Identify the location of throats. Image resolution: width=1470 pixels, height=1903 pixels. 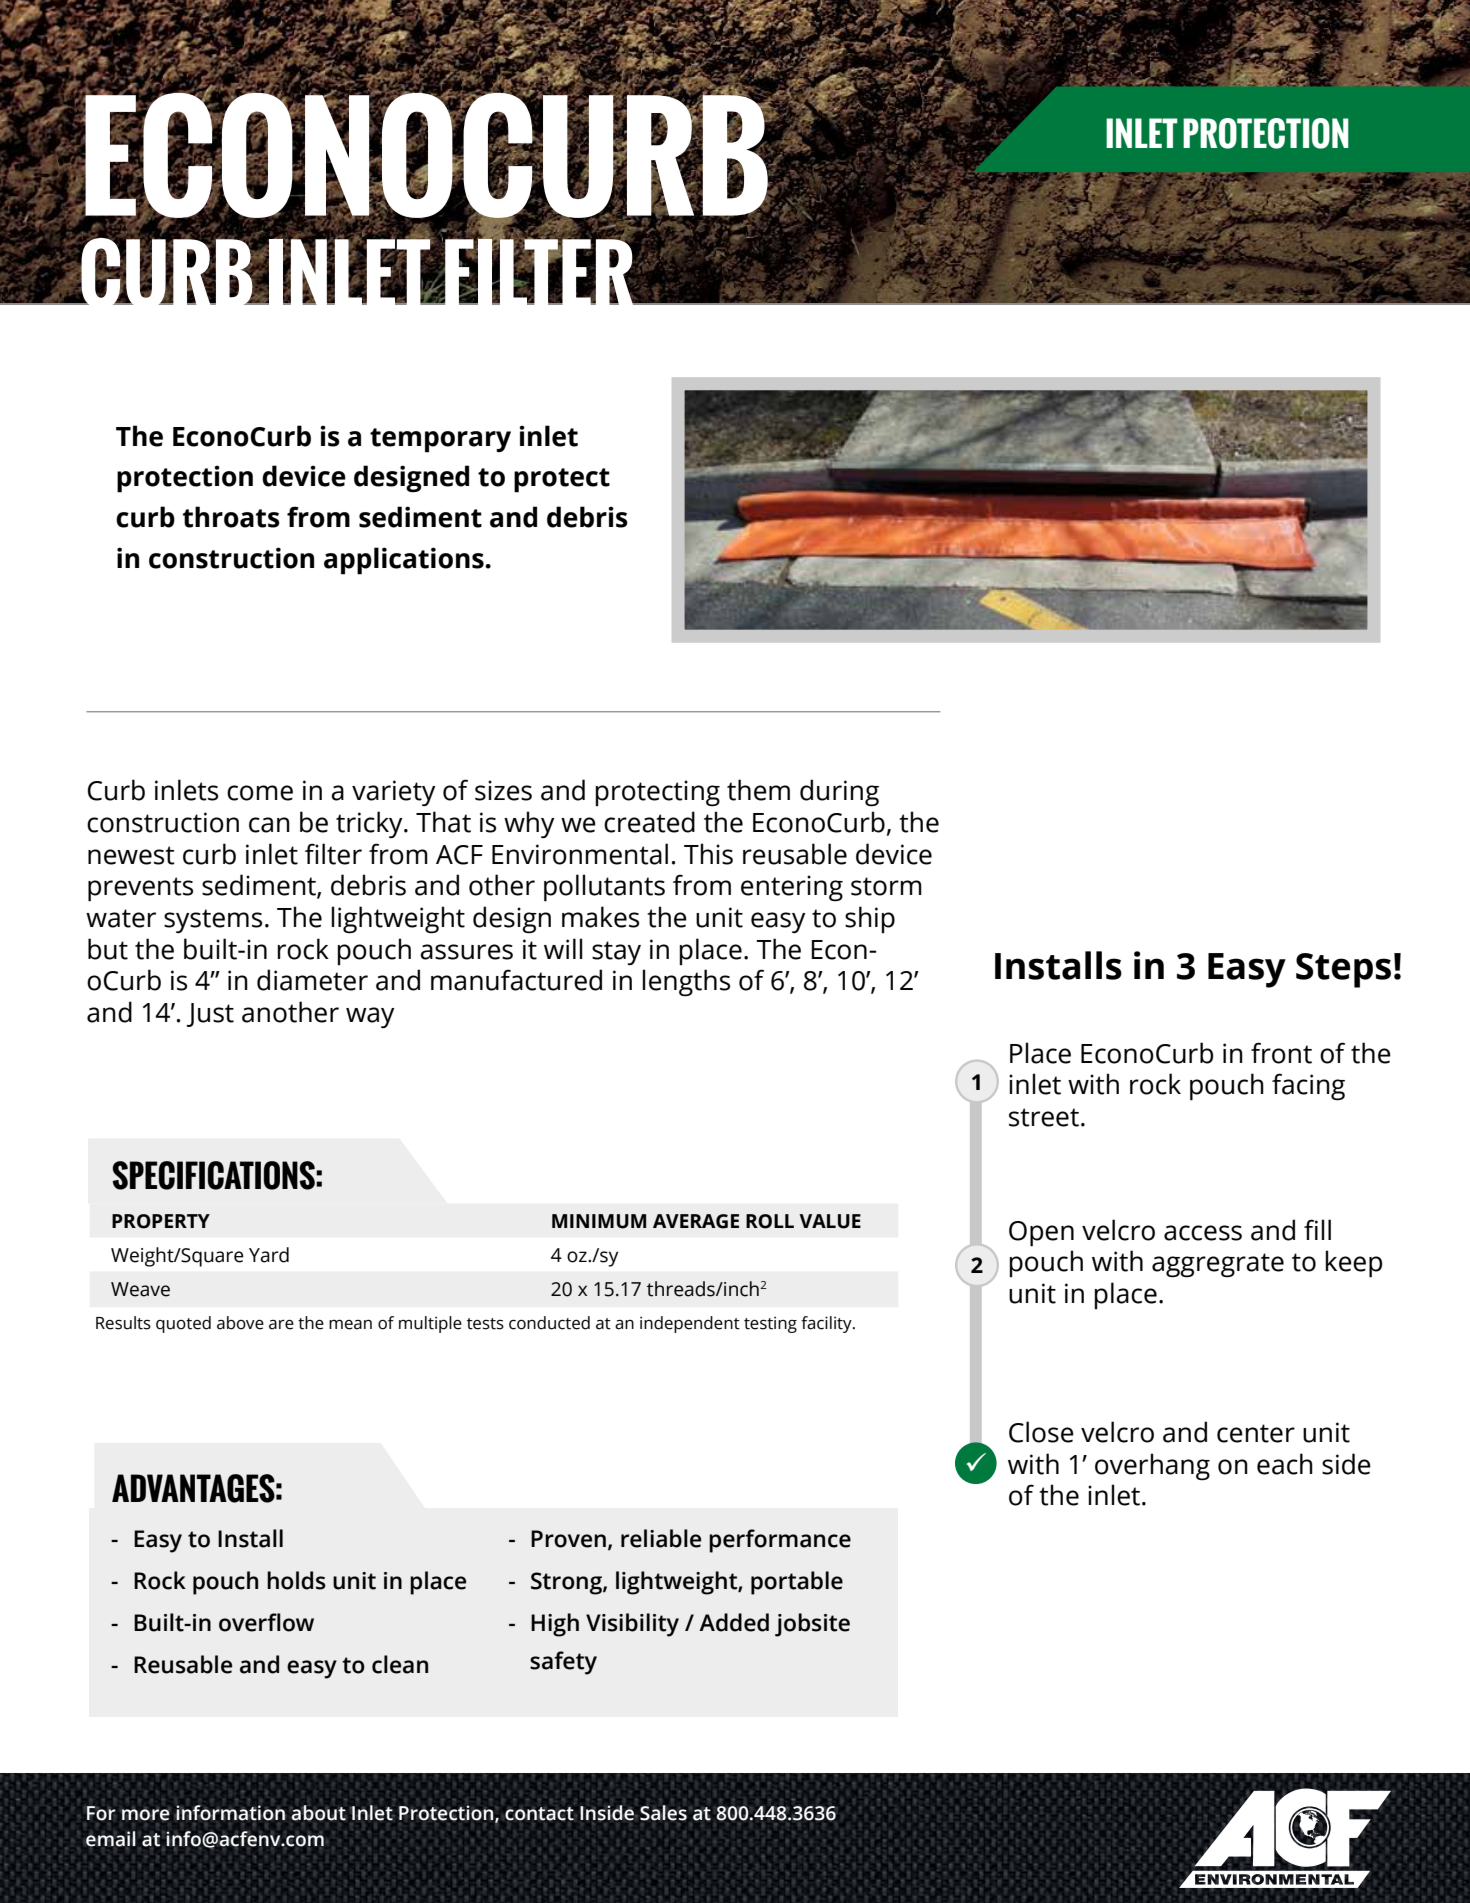
(231, 517).
